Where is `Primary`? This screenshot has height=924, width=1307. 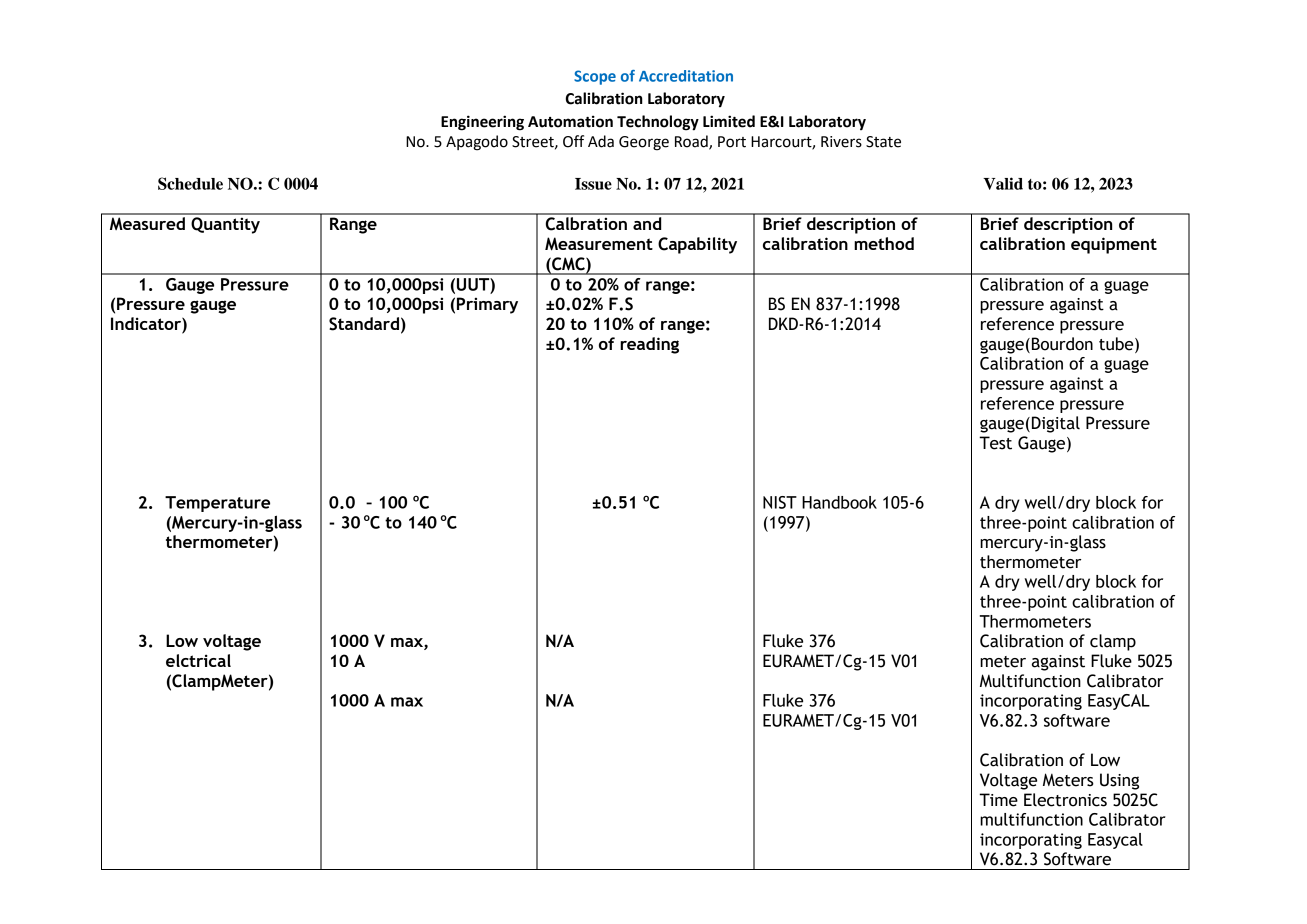 Primary is located at coordinates (487, 305).
